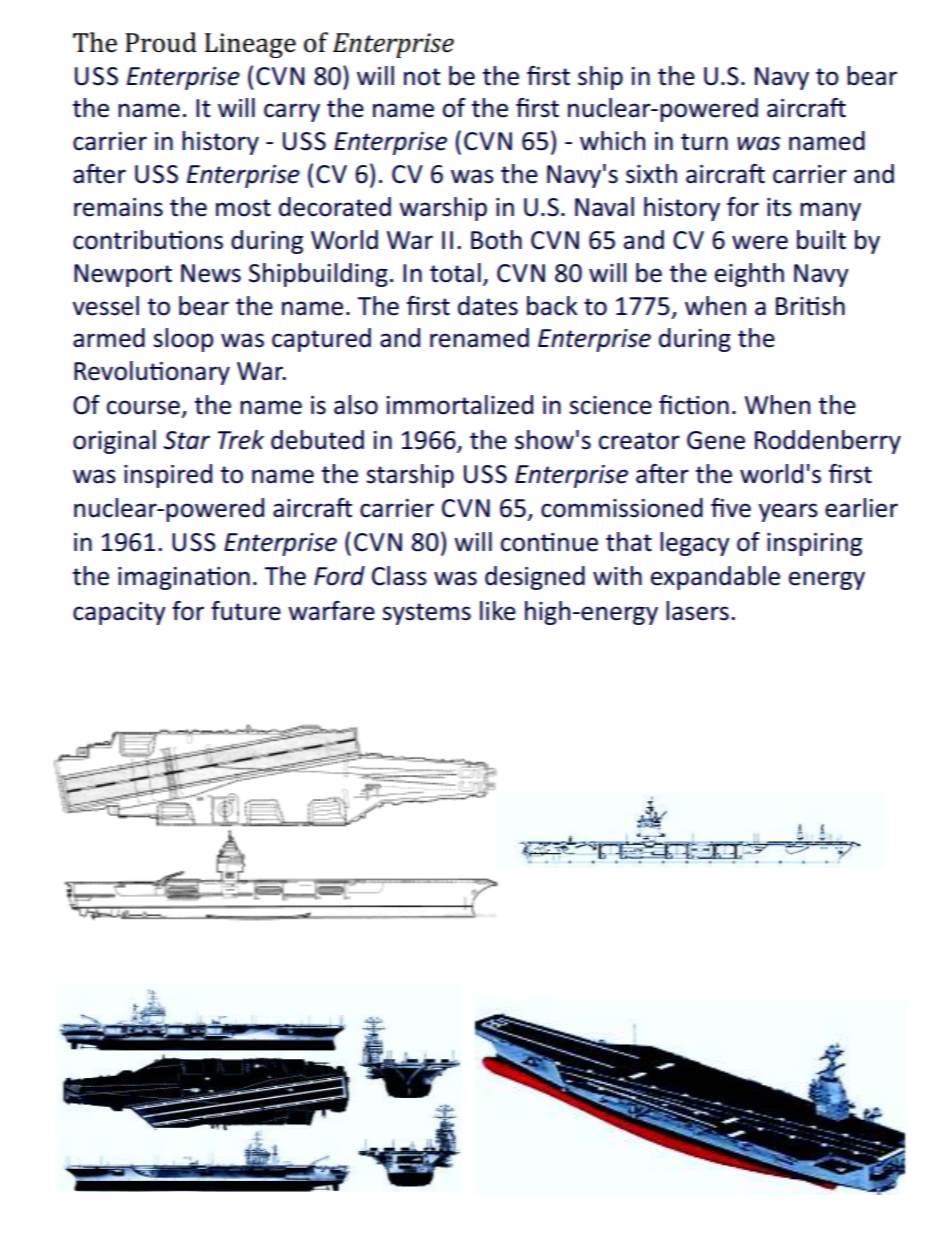  Describe the element at coordinates (496, 240) in the page. I see `Both` at that location.
